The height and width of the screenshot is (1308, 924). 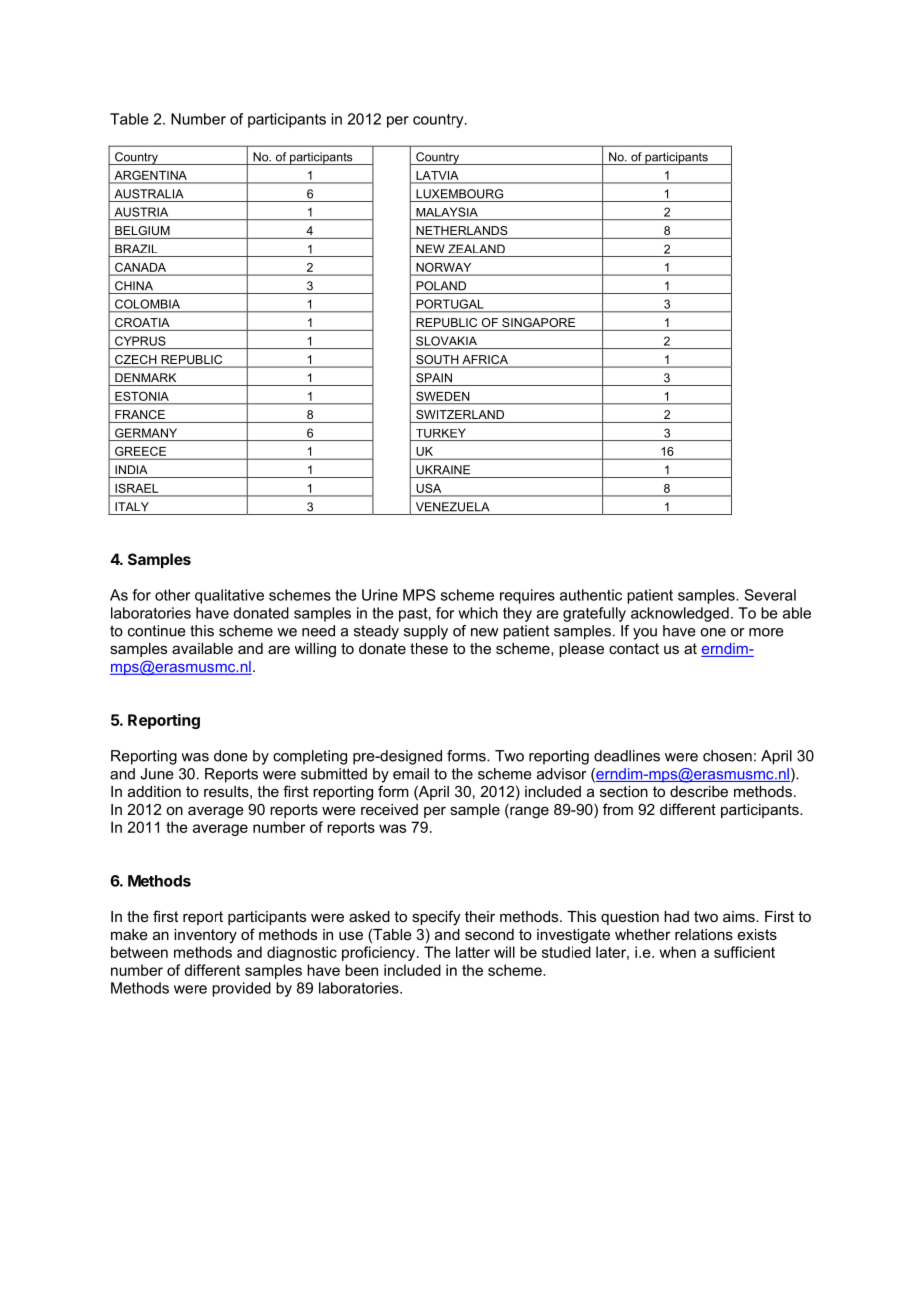 What do you see at coordinates (478, 613) in the screenshot?
I see `which` at bounding box center [478, 613].
